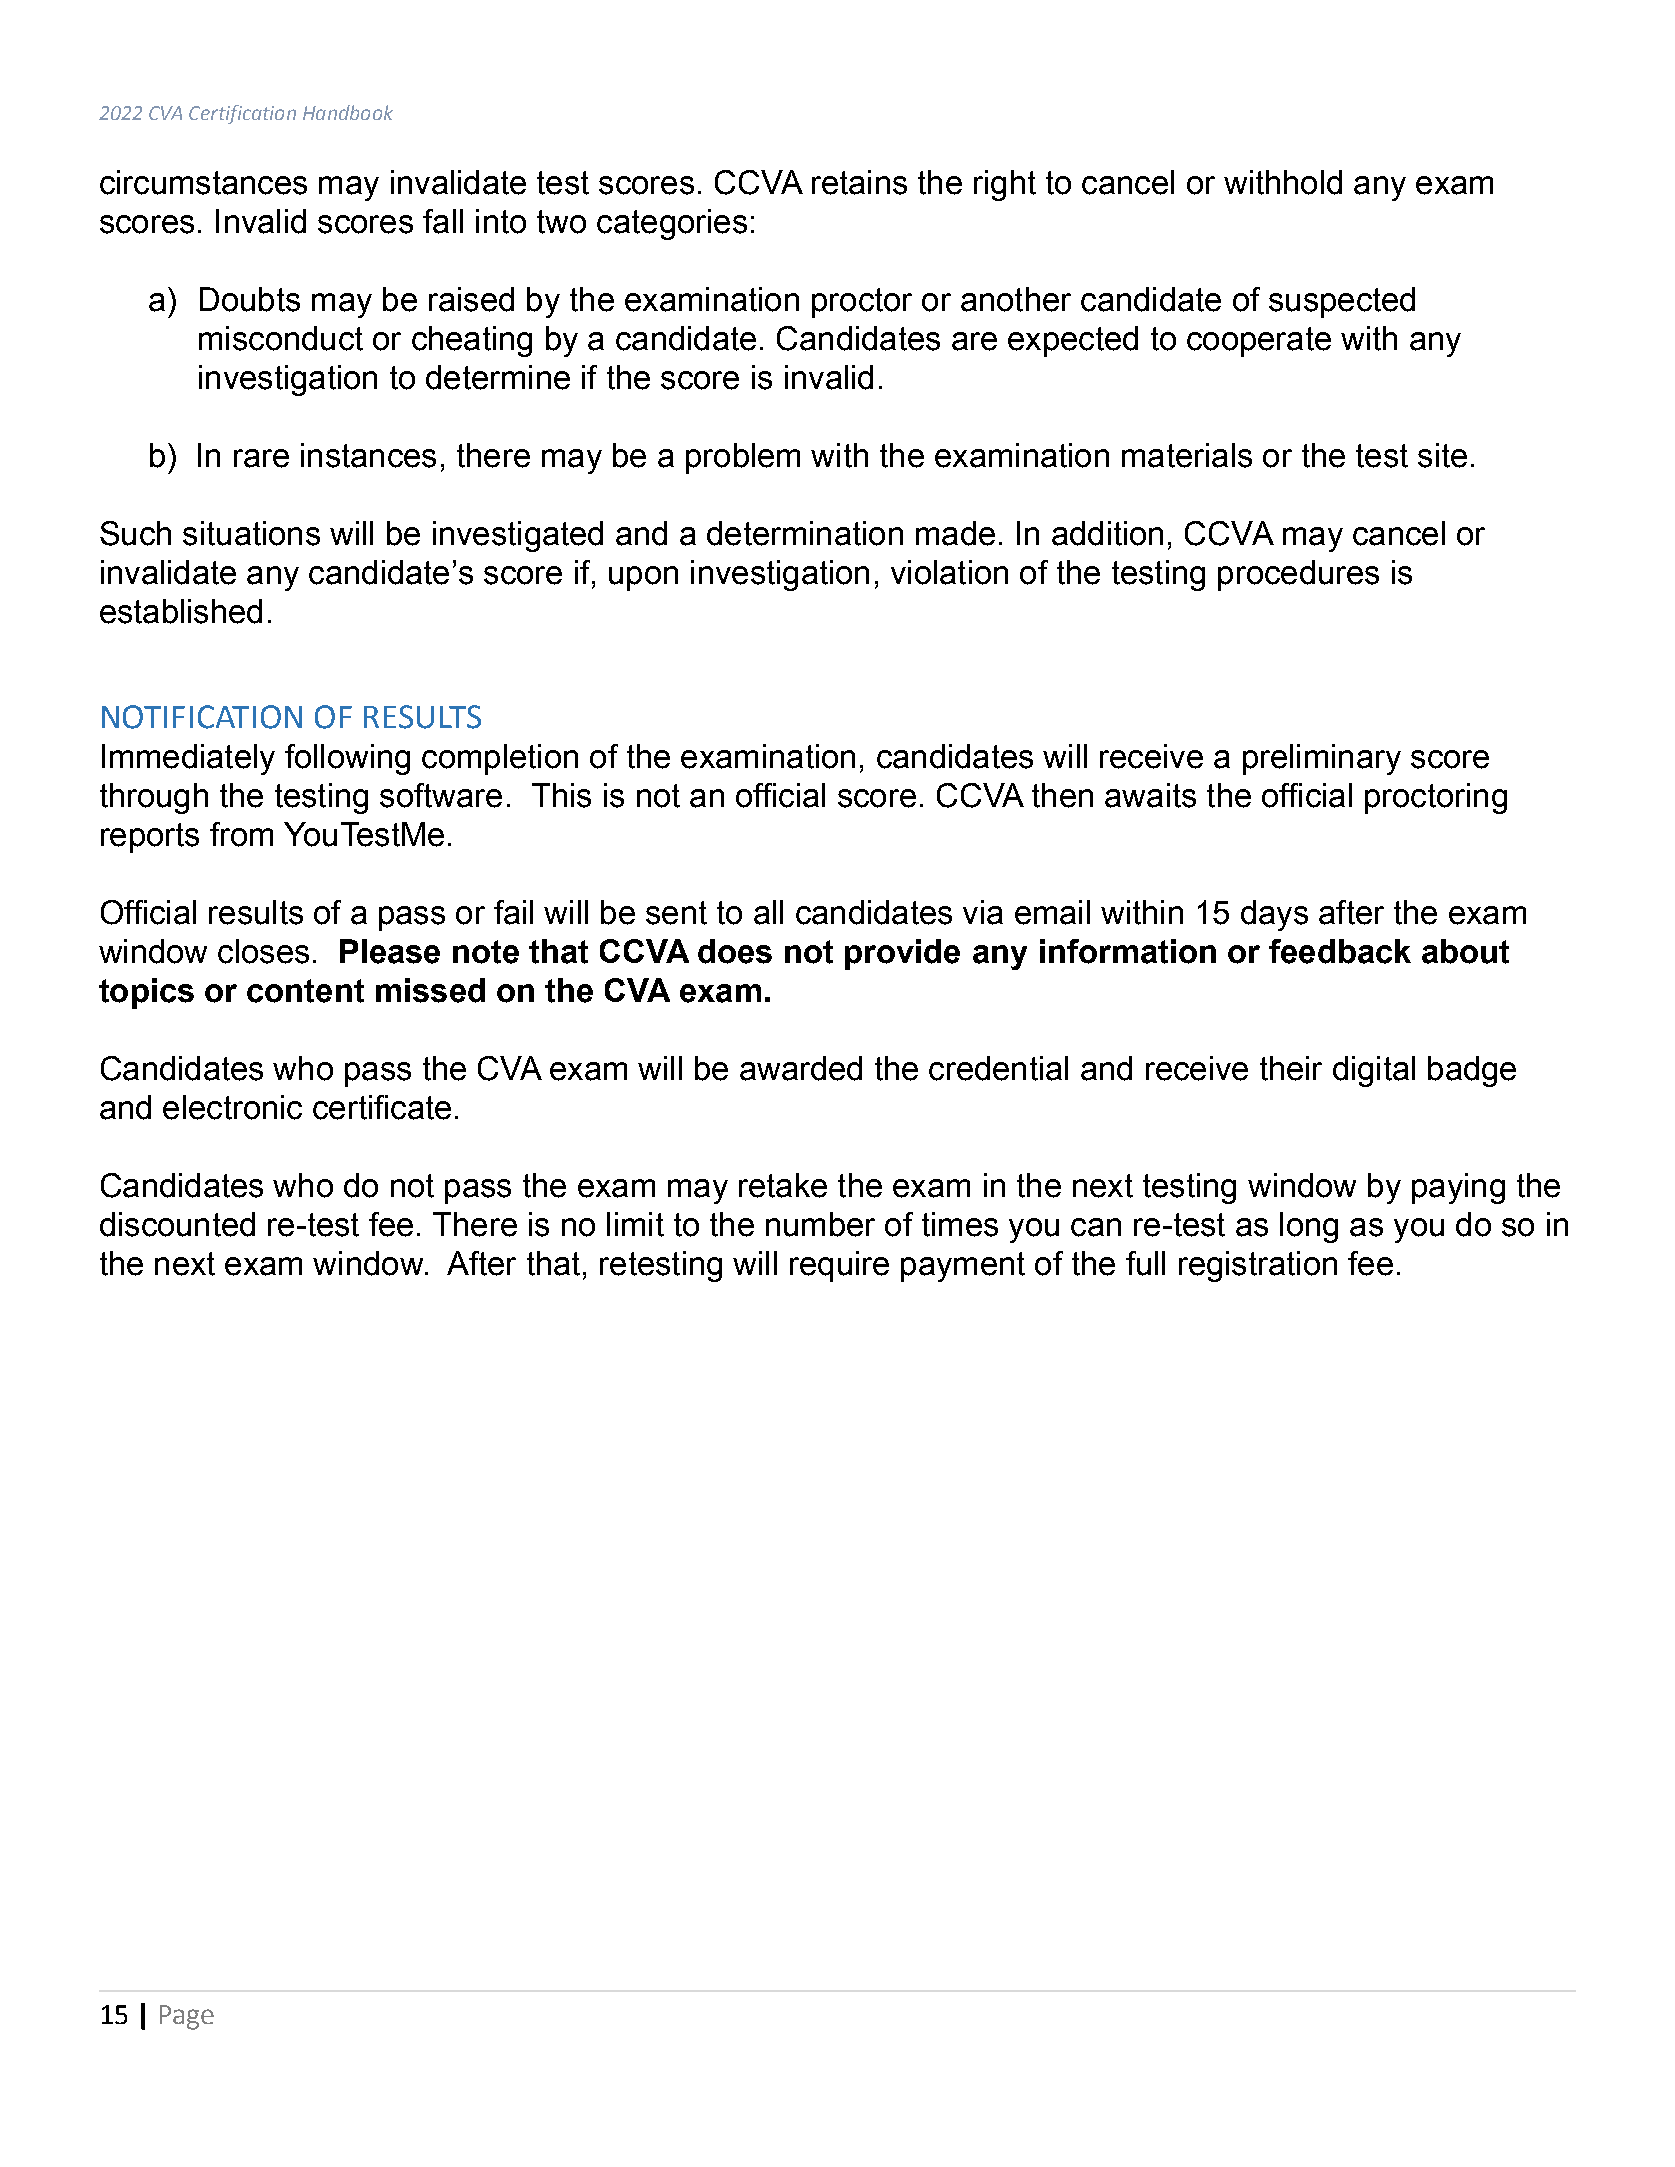  What do you see at coordinates (1258, 1266) in the screenshot?
I see `registration` at bounding box center [1258, 1266].
